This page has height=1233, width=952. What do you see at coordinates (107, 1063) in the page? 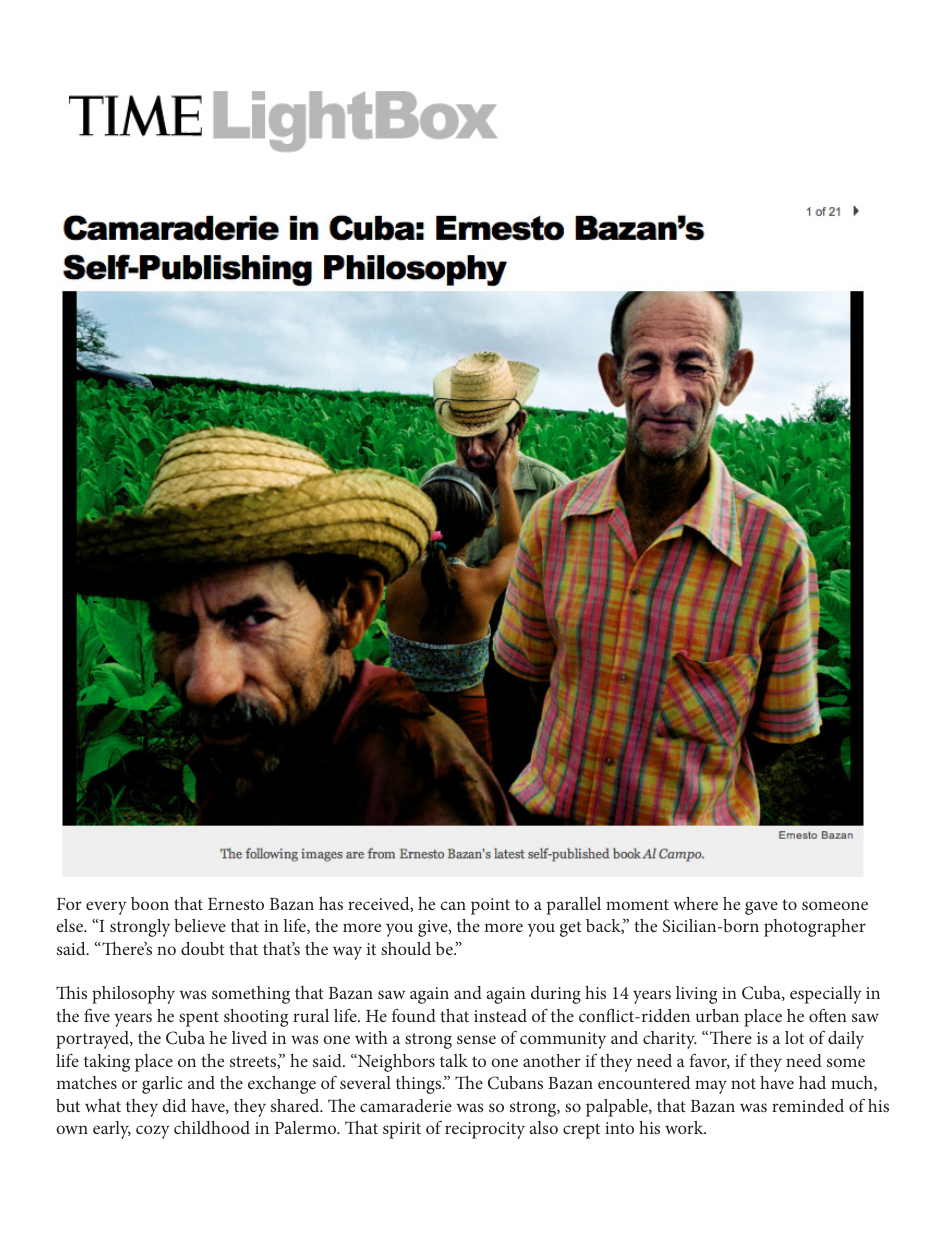
I see `taking` at bounding box center [107, 1063].
